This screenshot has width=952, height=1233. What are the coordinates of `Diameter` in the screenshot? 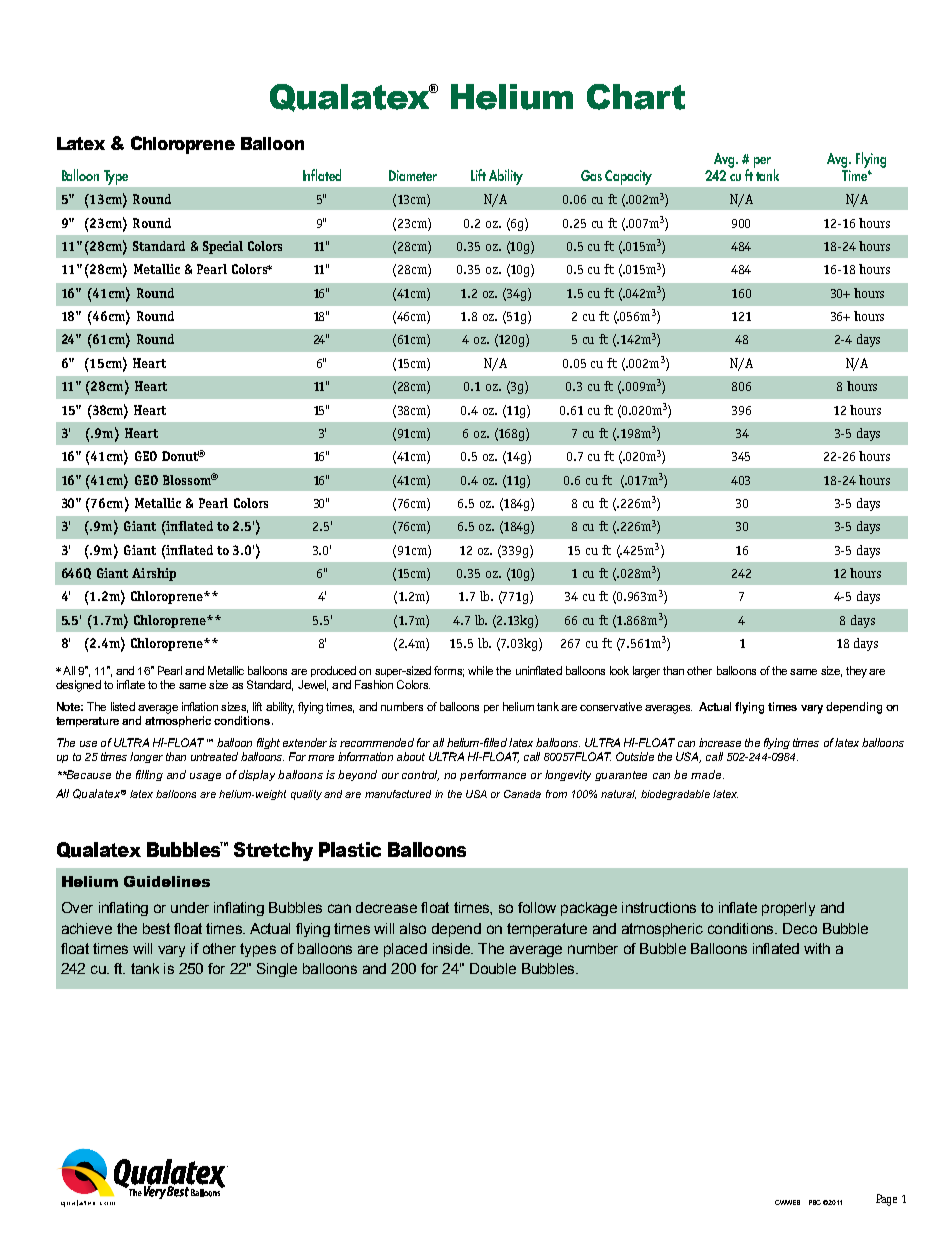 It's located at (413, 175).
